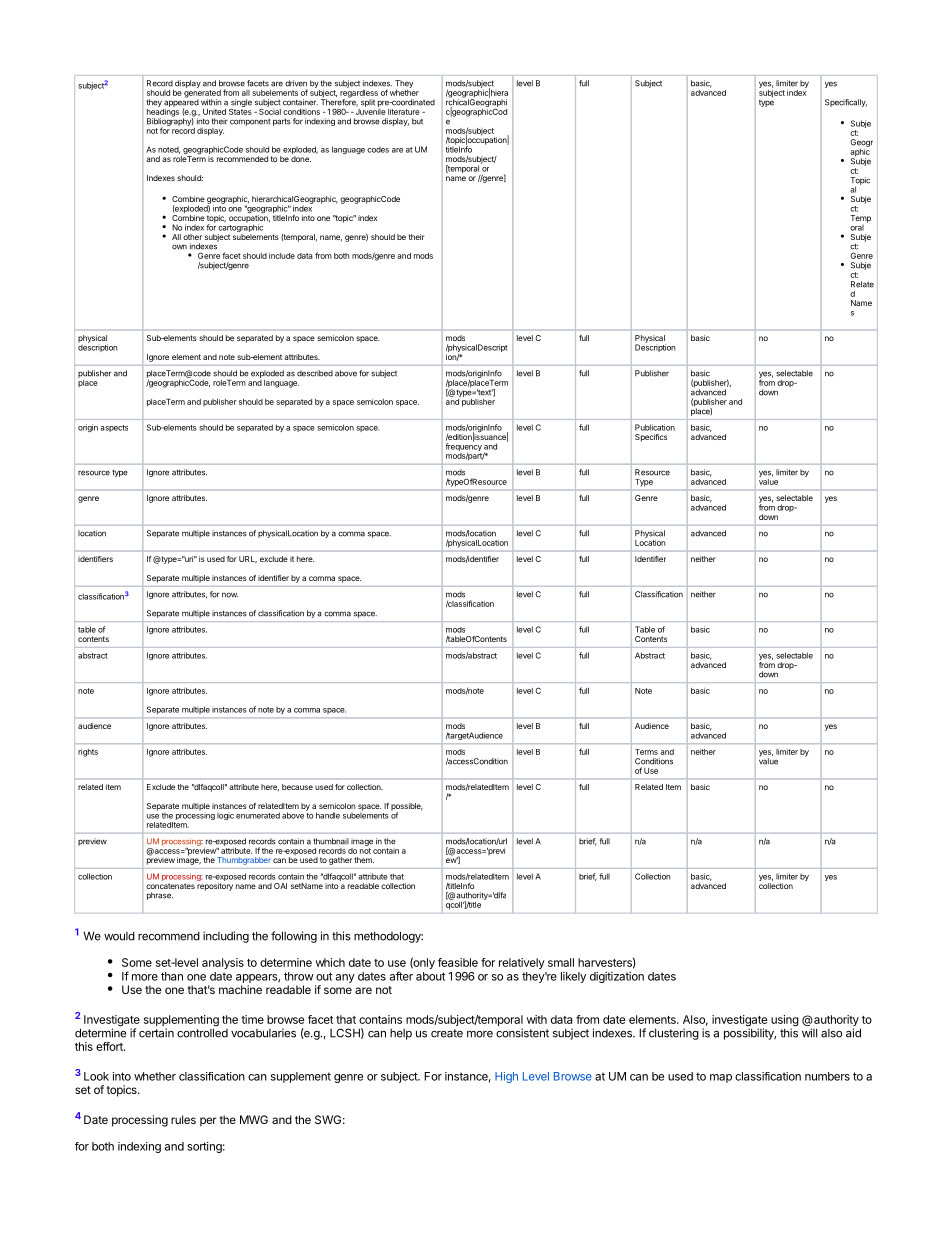  Describe the element at coordinates (315, 373) in the screenshot. I see `described` at that location.
